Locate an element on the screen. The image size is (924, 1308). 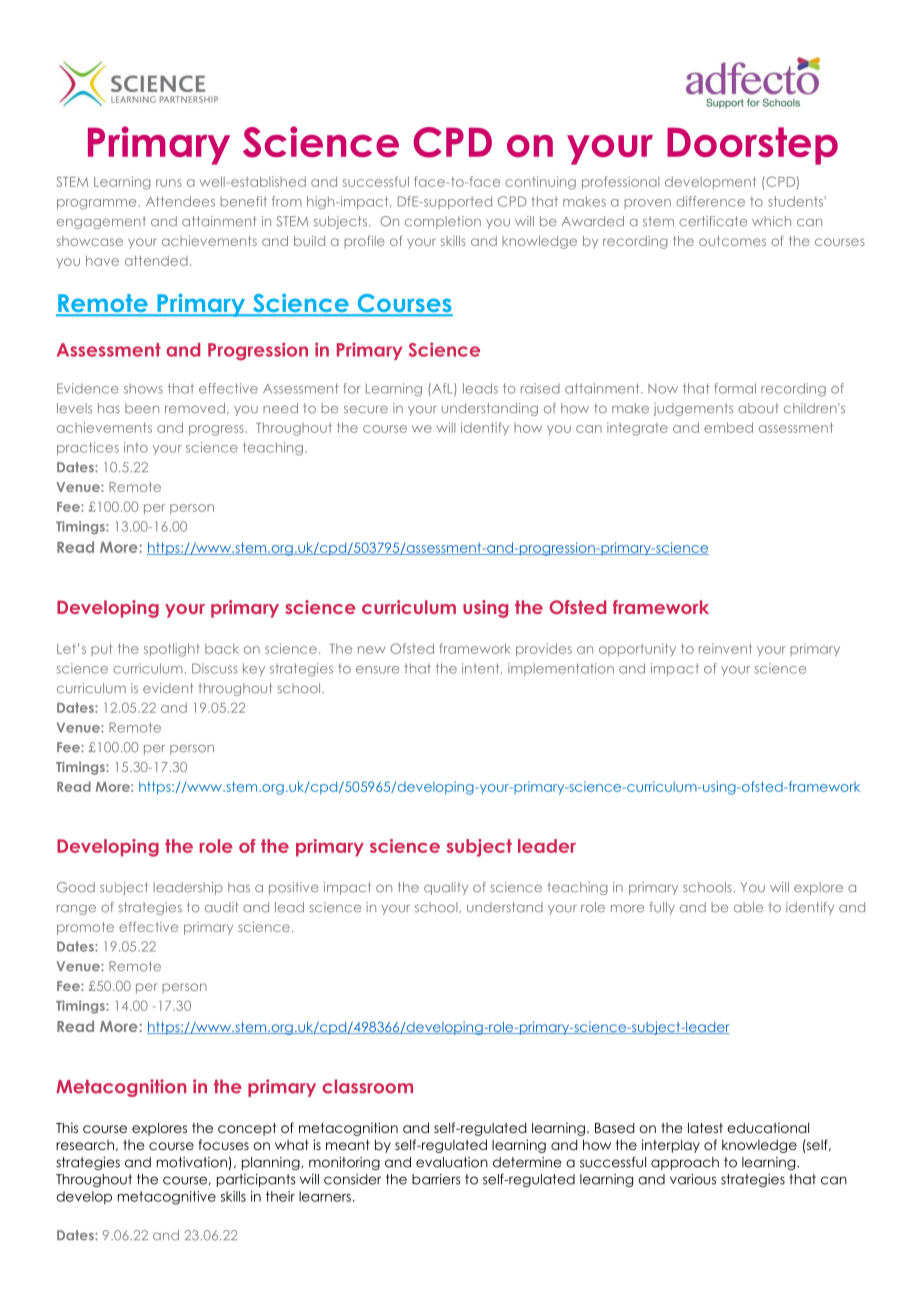
runs is located at coordinates (169, 183).
